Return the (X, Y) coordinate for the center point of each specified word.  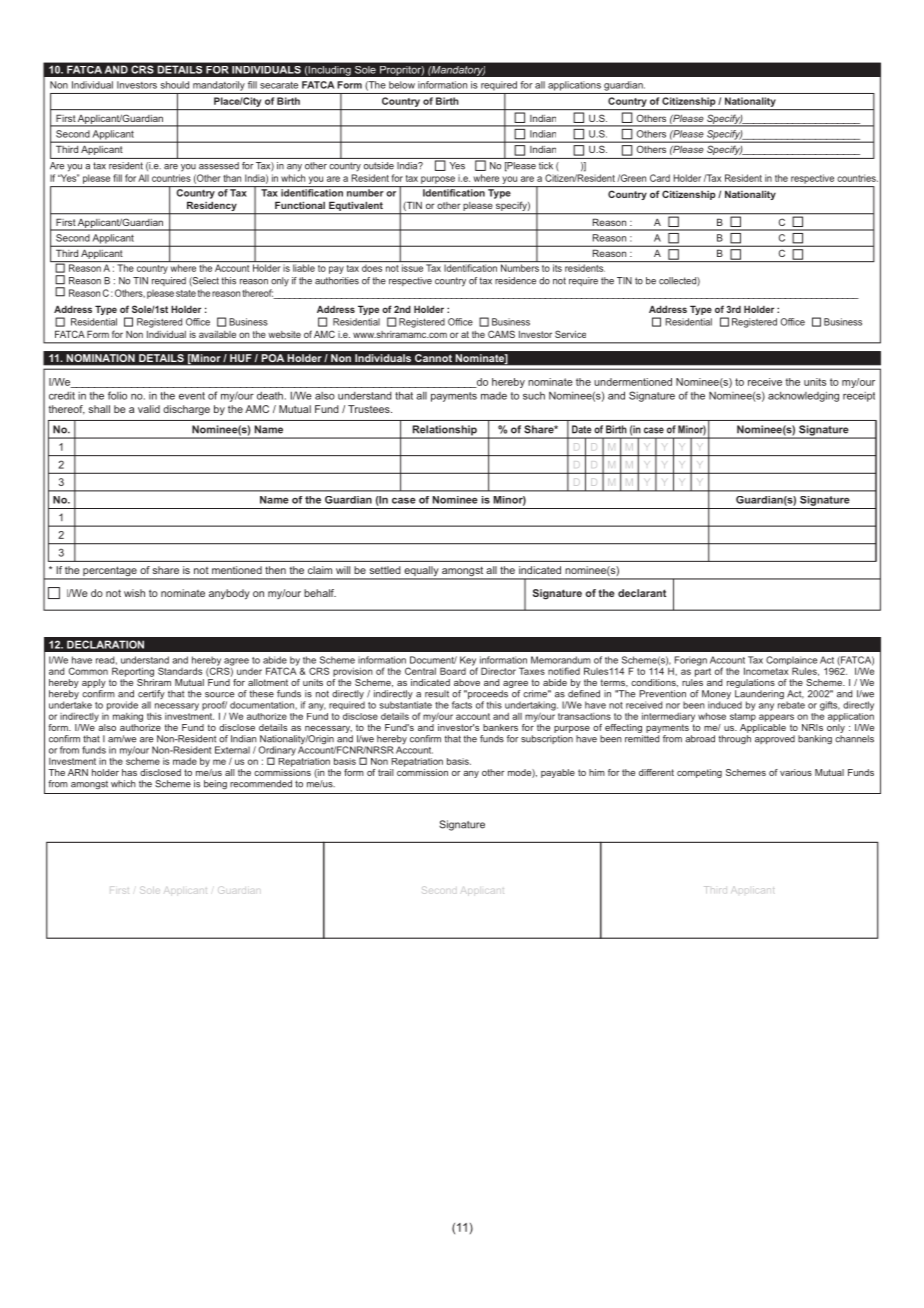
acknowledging (803, 396)
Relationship (444, 431)
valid (149, 409)
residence (515, 281)
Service (570, 334)
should (175, 85)
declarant (642, 593)
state (186, 293)
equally (421, 572)
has (129, 772)
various (796, 772)
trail (386, 772)
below (402, 85)
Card (660, 178)
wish (134, 593)
